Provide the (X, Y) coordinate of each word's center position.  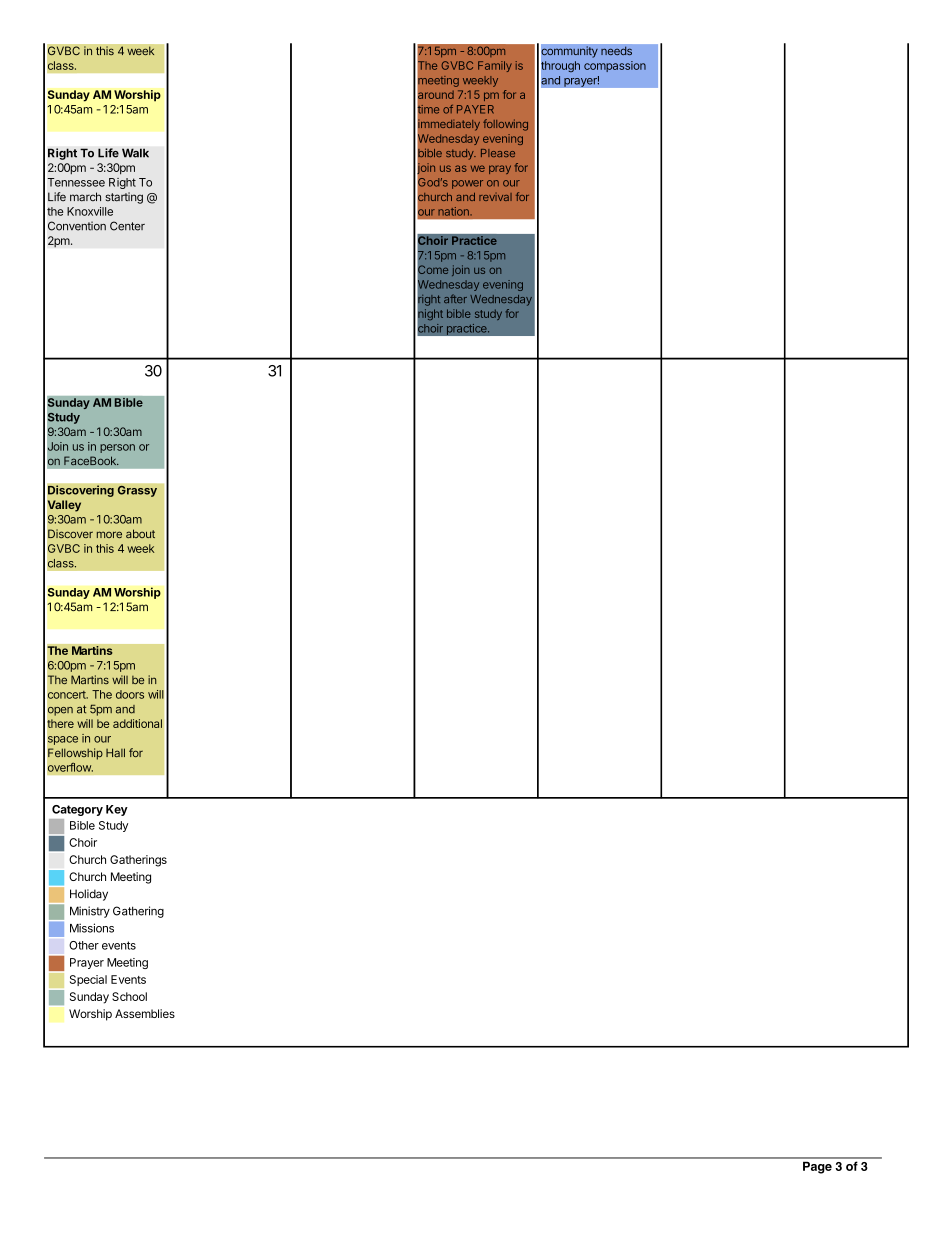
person (117, 448)
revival (495, 197)
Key (117, 810)
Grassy (137, 491)
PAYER (475, 109)
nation (454, 211)
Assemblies (145, 1013)
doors (130, 694)
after (455, 298)
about (140, 533)
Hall (115, 752)
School (129, 996)
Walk (135, 153)
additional (137, 723)
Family (495, 66)
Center (127, 226)
